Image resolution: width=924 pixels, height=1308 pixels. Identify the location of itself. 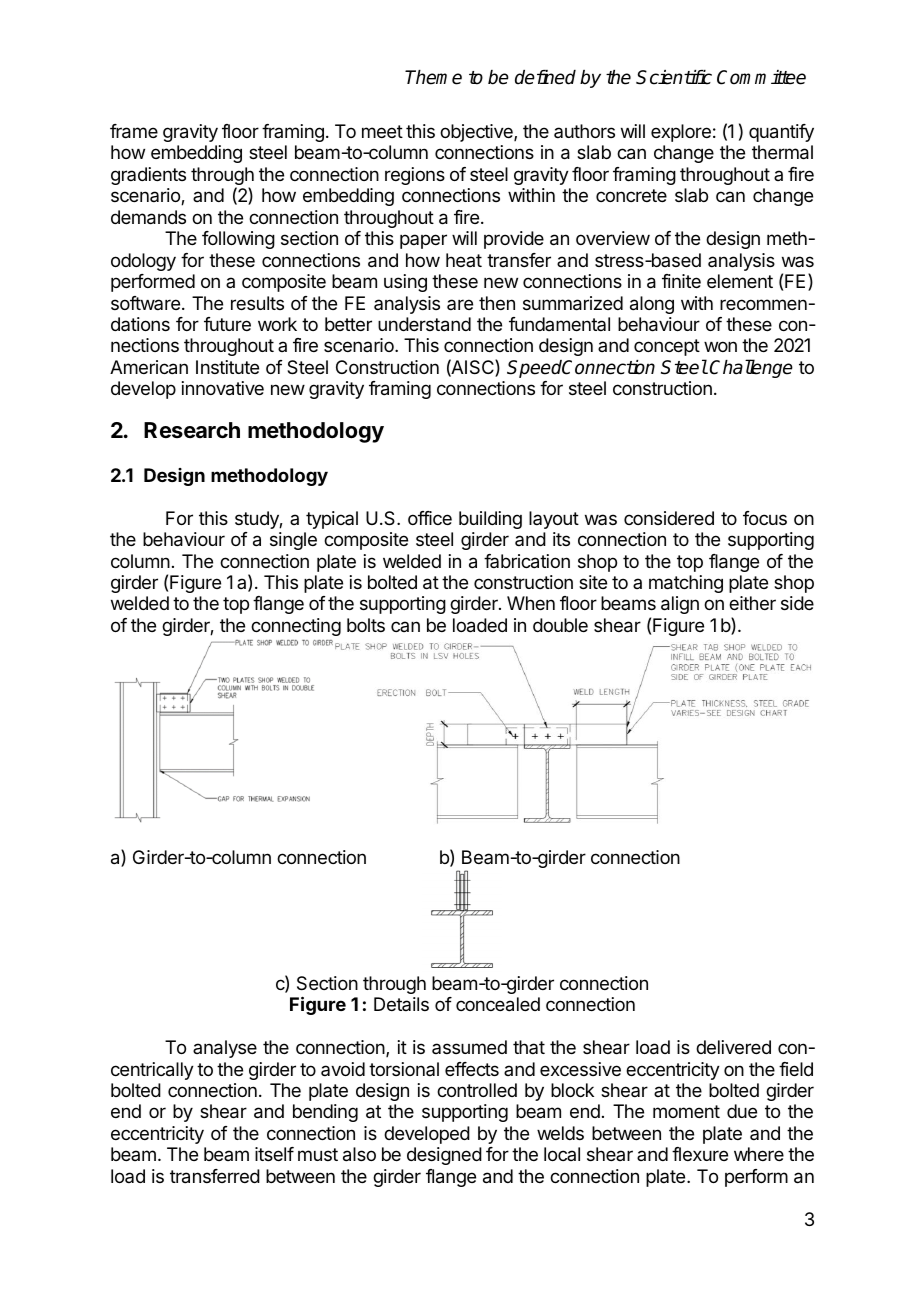
(274, 1154).
